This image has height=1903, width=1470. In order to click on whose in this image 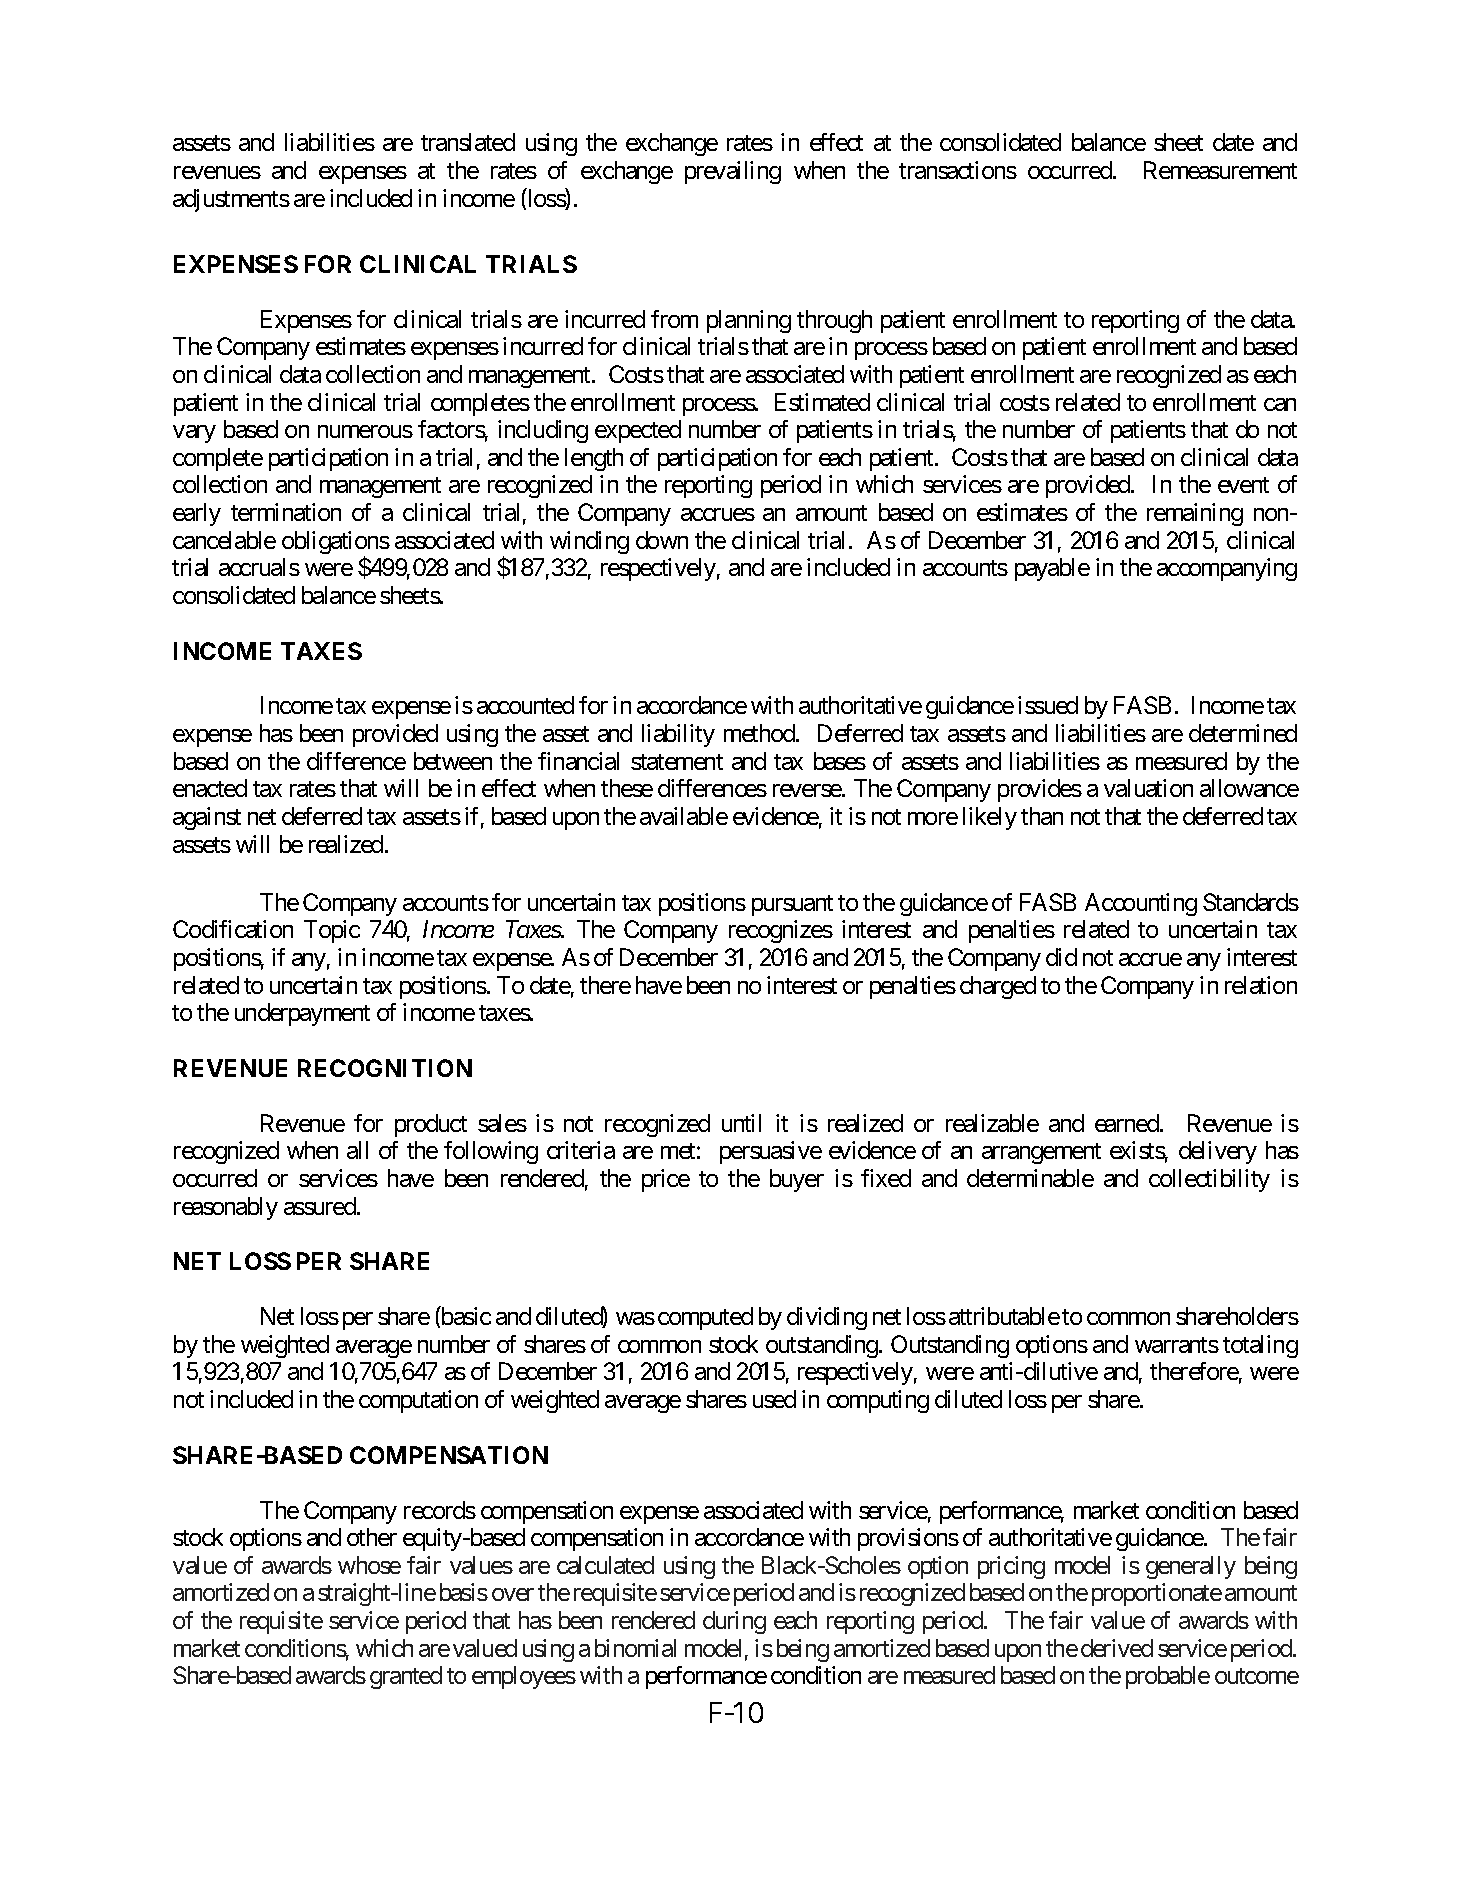, I will do `click(369, 1565)`.
